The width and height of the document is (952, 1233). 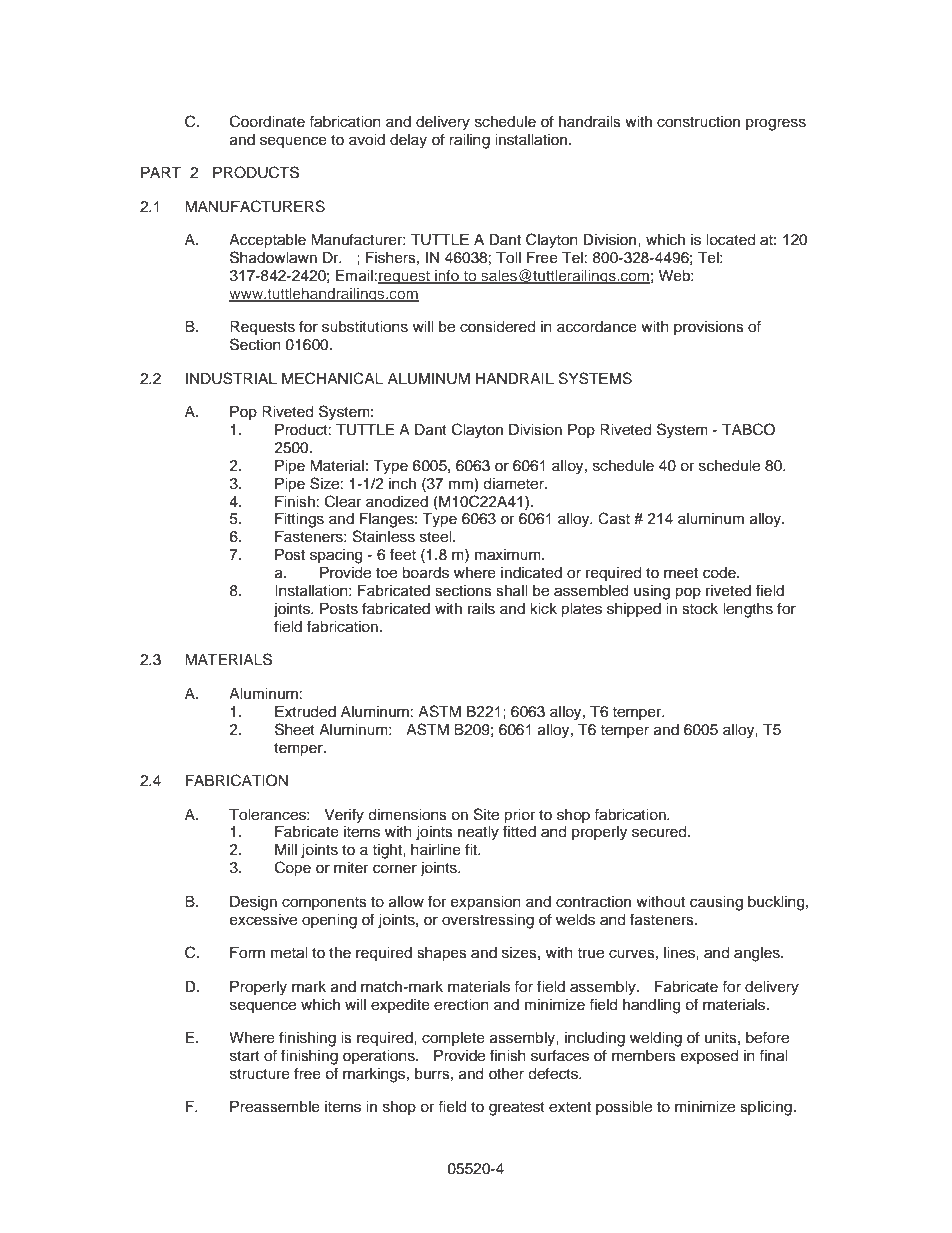 What do you see at coordinates (267, 121) in the document?
I see `Coordinate` at bounding box center [267, 121].
